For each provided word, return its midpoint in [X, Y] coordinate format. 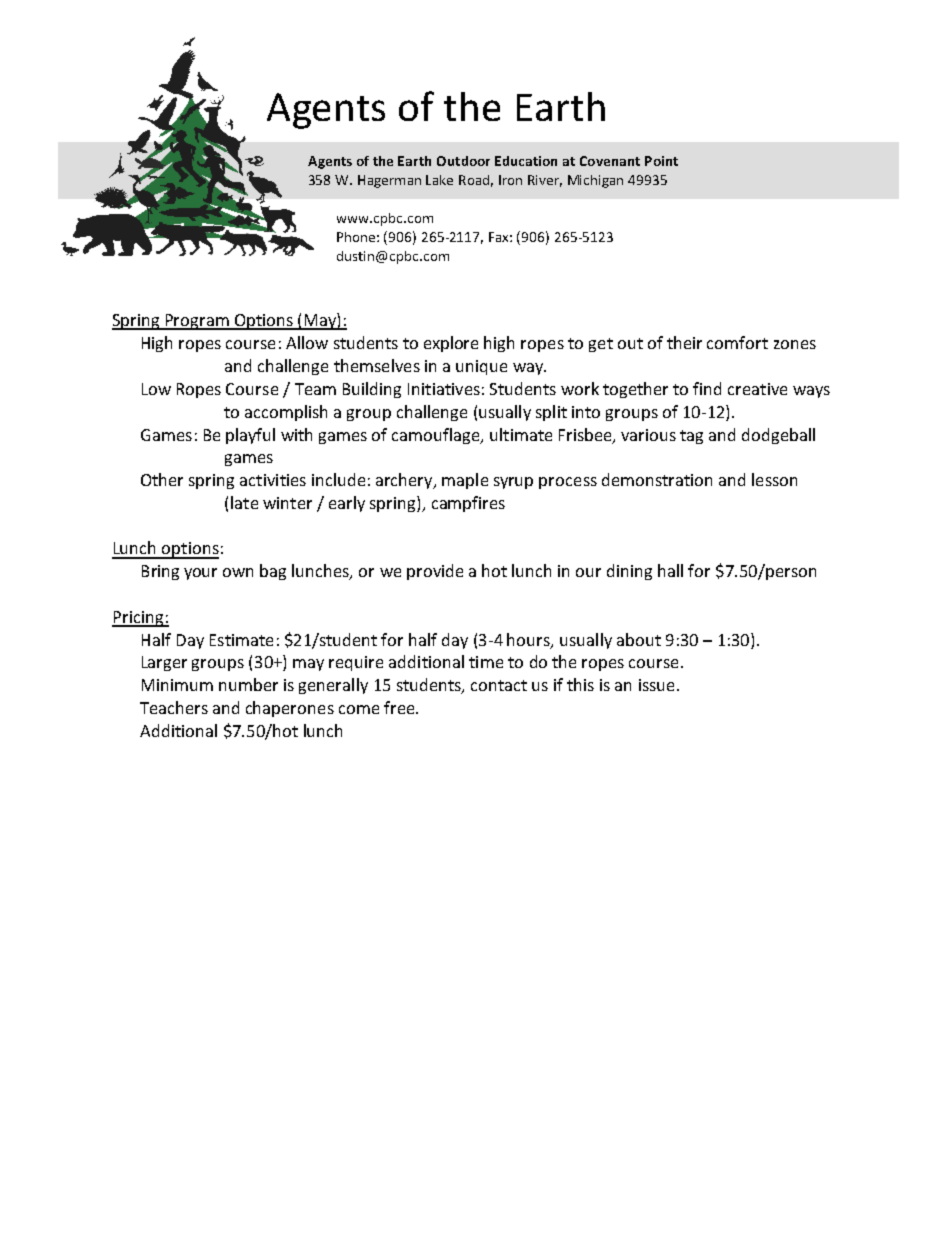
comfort [737, 342]
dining [629, 572]
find [707, 388]
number [248, 684]
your [200, 574]
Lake [439, 180]
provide [435, 572]
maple [465, 481]
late [244, 502]
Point [661, 161]
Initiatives [444, 389]
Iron [510, 180]
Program [197, 322]
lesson [774, 479]
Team [315, 389]
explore [451, 344]
